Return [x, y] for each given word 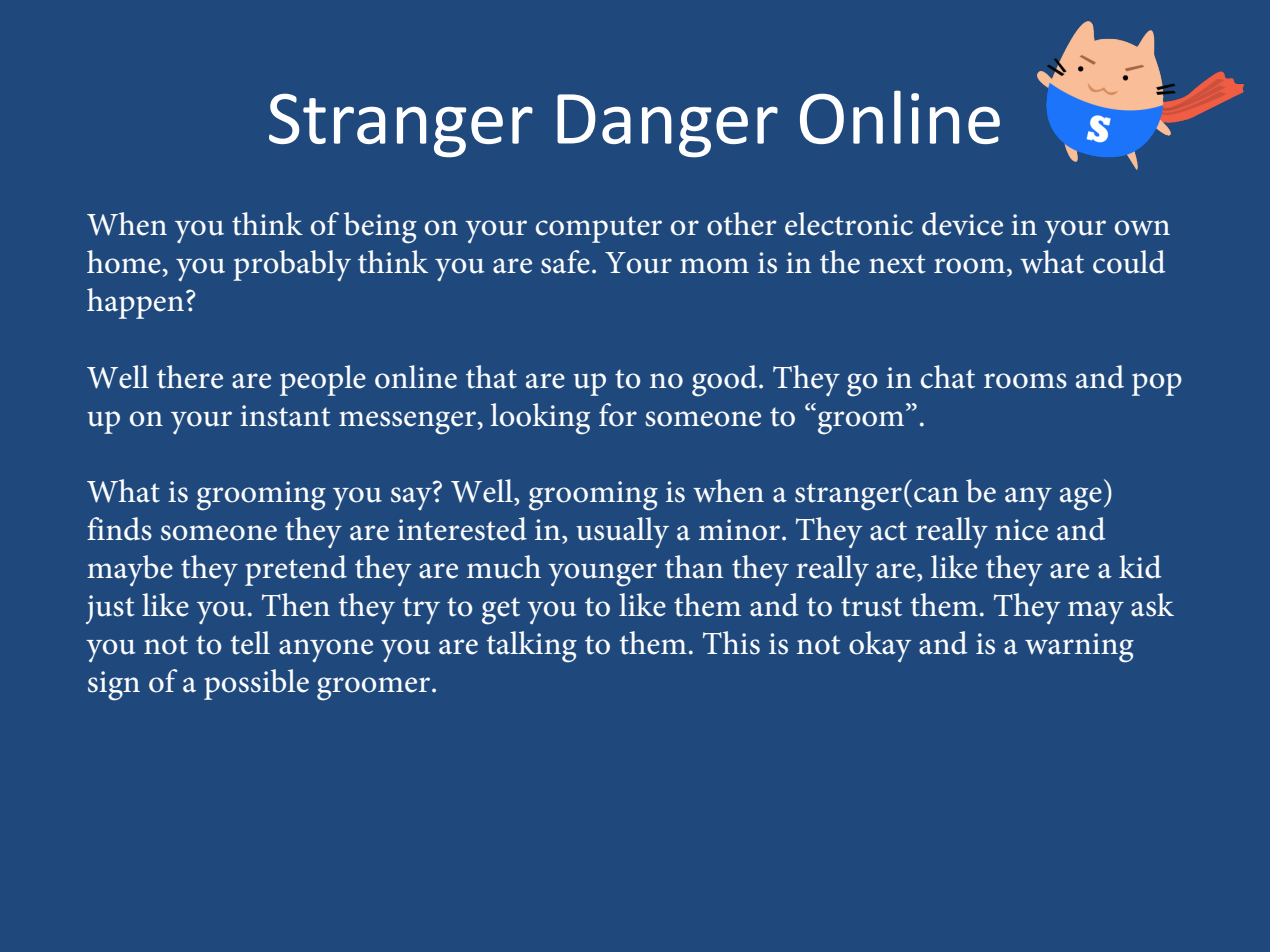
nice [1021, 530]
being [380, 228]
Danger [667, 126]
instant [285, 416]
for [618, 415]
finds [119, 529]
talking [532, 647]
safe [565, 262]
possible [256, 684]
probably [292, 265]
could [1129, 262]
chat [948, 377]
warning [1079, 648]
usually [622, 532]
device [962, 224]
